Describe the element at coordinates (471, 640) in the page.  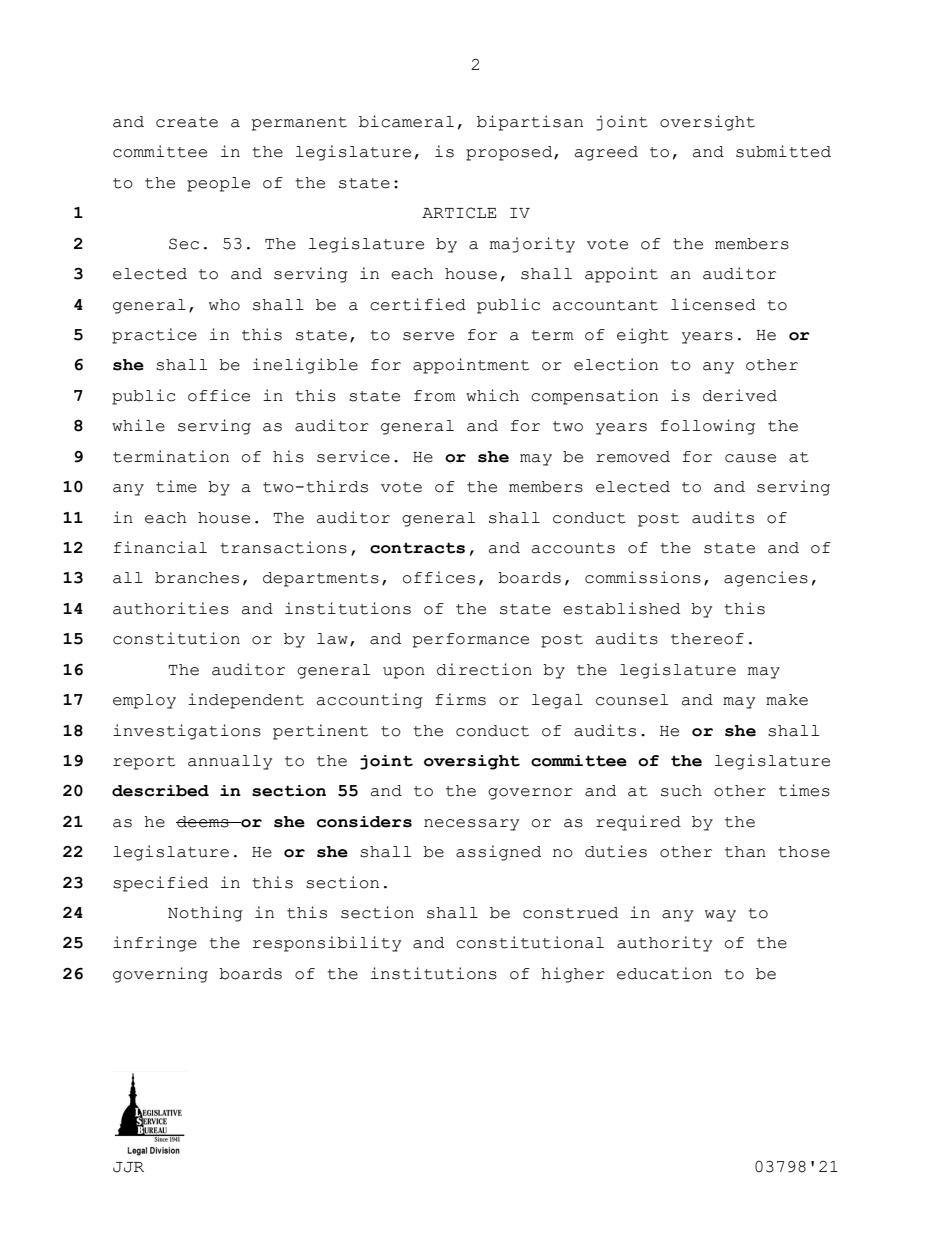
I see `performance` at that location.
